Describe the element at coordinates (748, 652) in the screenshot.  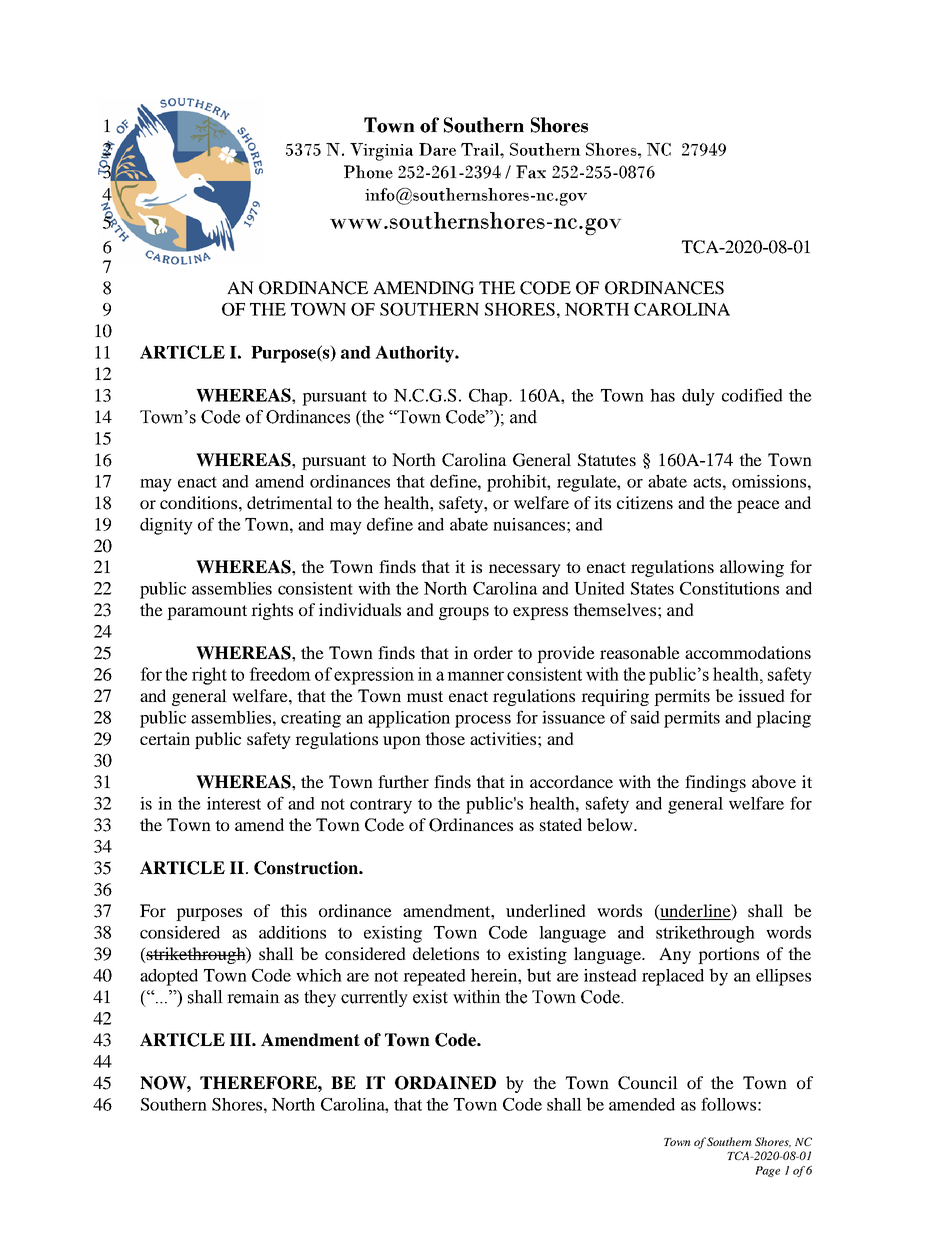
I see `accommodations` at that location.
